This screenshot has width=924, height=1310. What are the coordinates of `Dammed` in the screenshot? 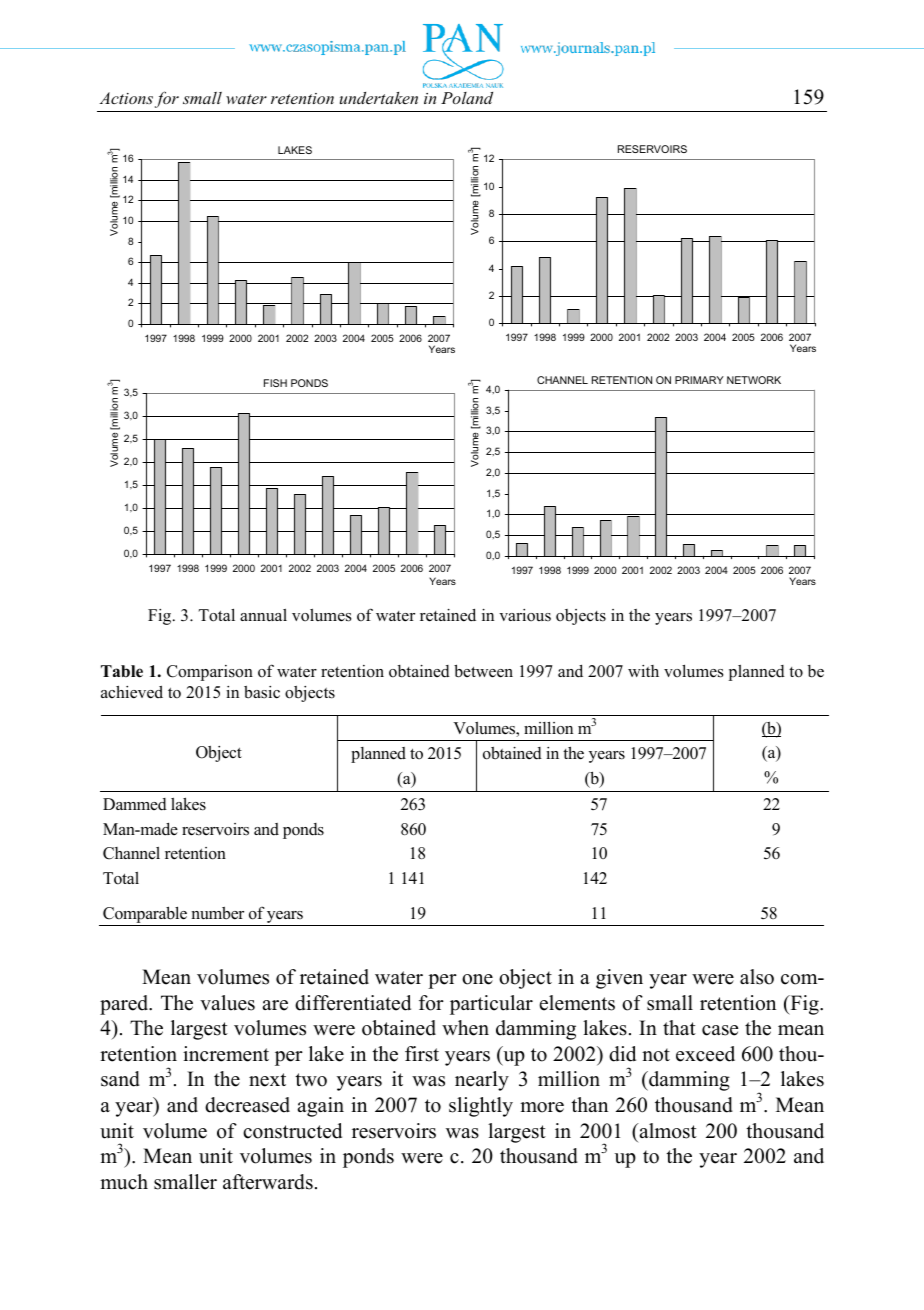 It's located at (135, 804).
